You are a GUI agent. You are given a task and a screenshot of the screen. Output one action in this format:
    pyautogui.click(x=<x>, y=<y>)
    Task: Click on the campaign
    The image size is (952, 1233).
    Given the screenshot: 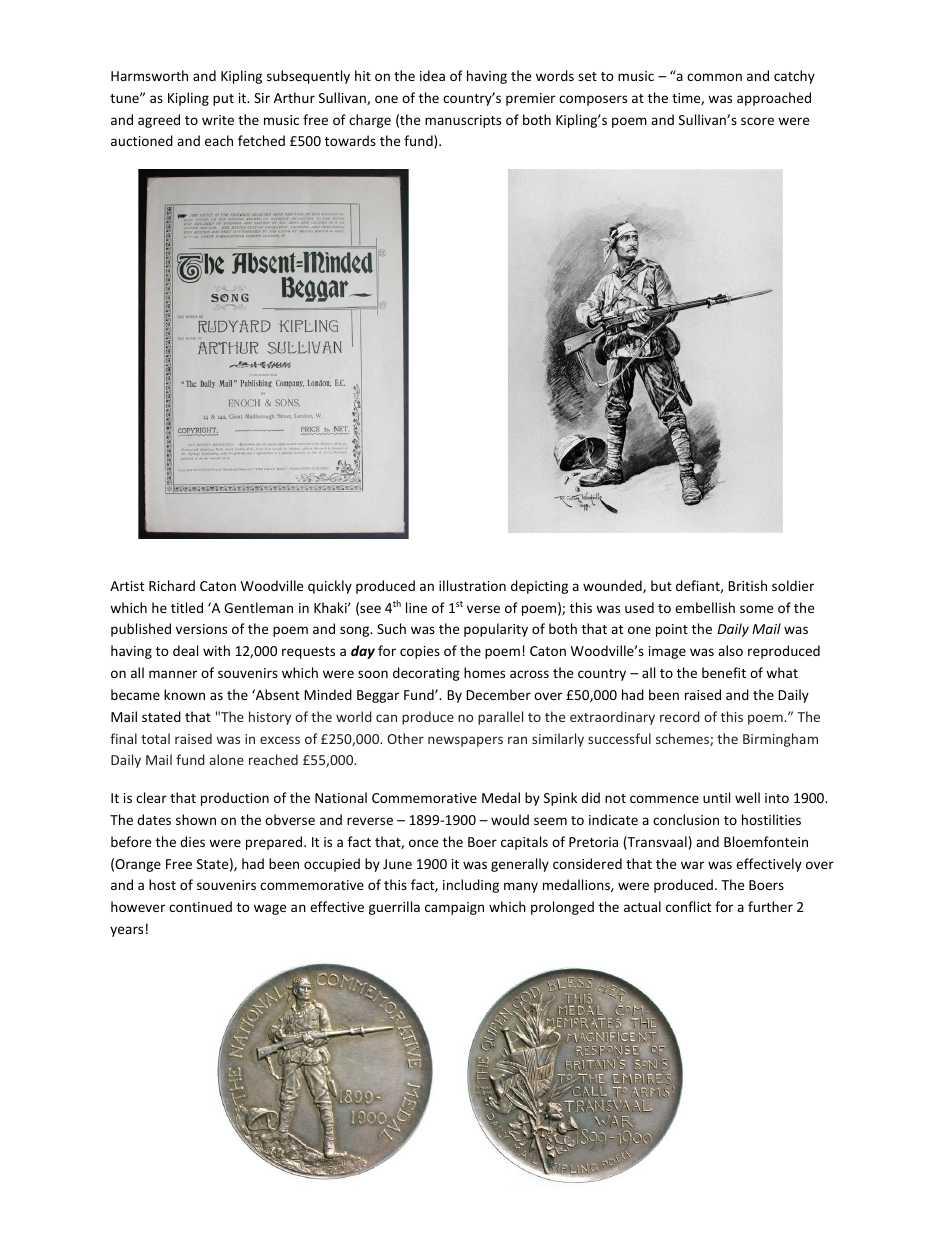 What is the action you would take?
    pyautogui.click(x=454, y=908)
